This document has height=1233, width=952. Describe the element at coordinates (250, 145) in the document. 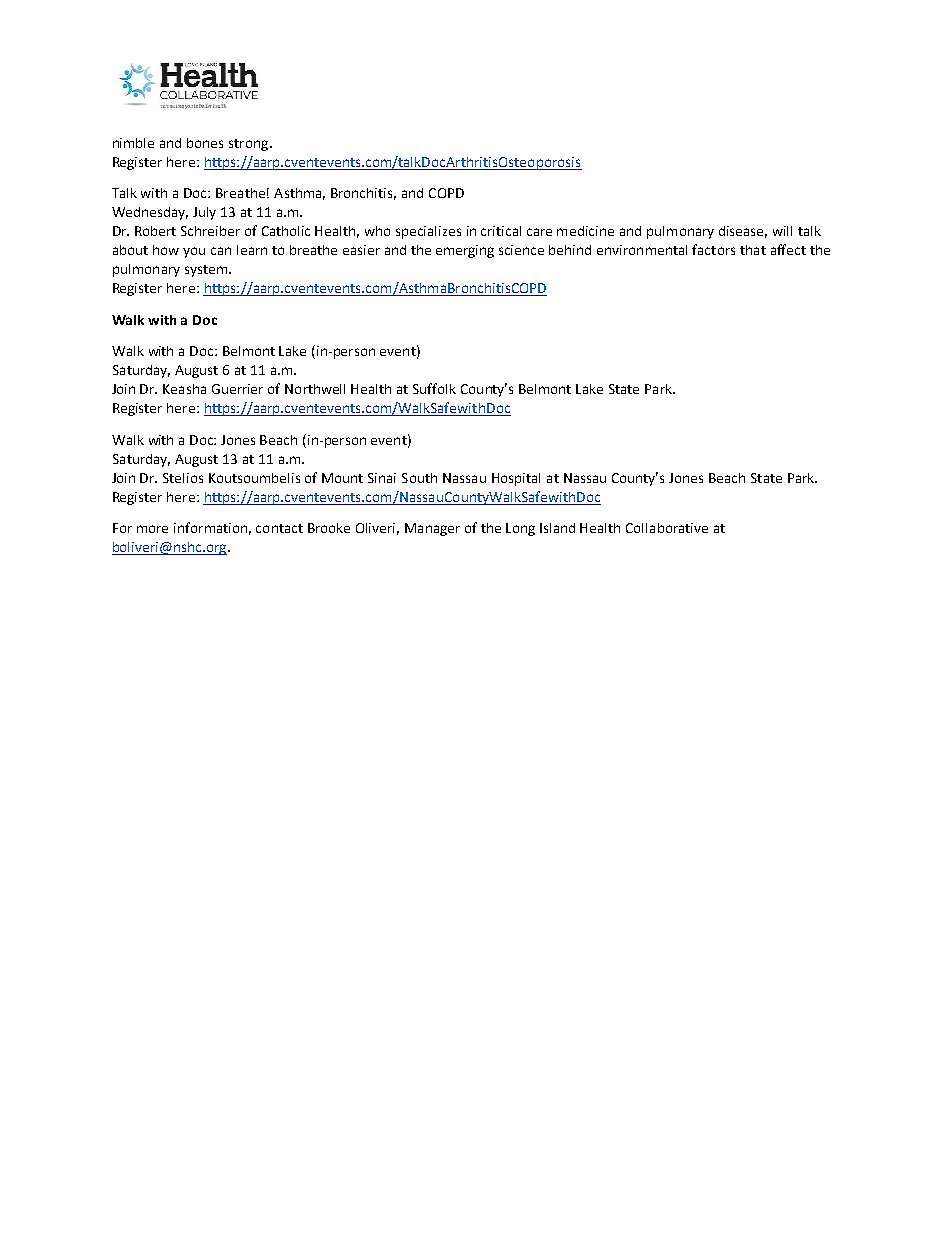

I see `strong` at that location.
